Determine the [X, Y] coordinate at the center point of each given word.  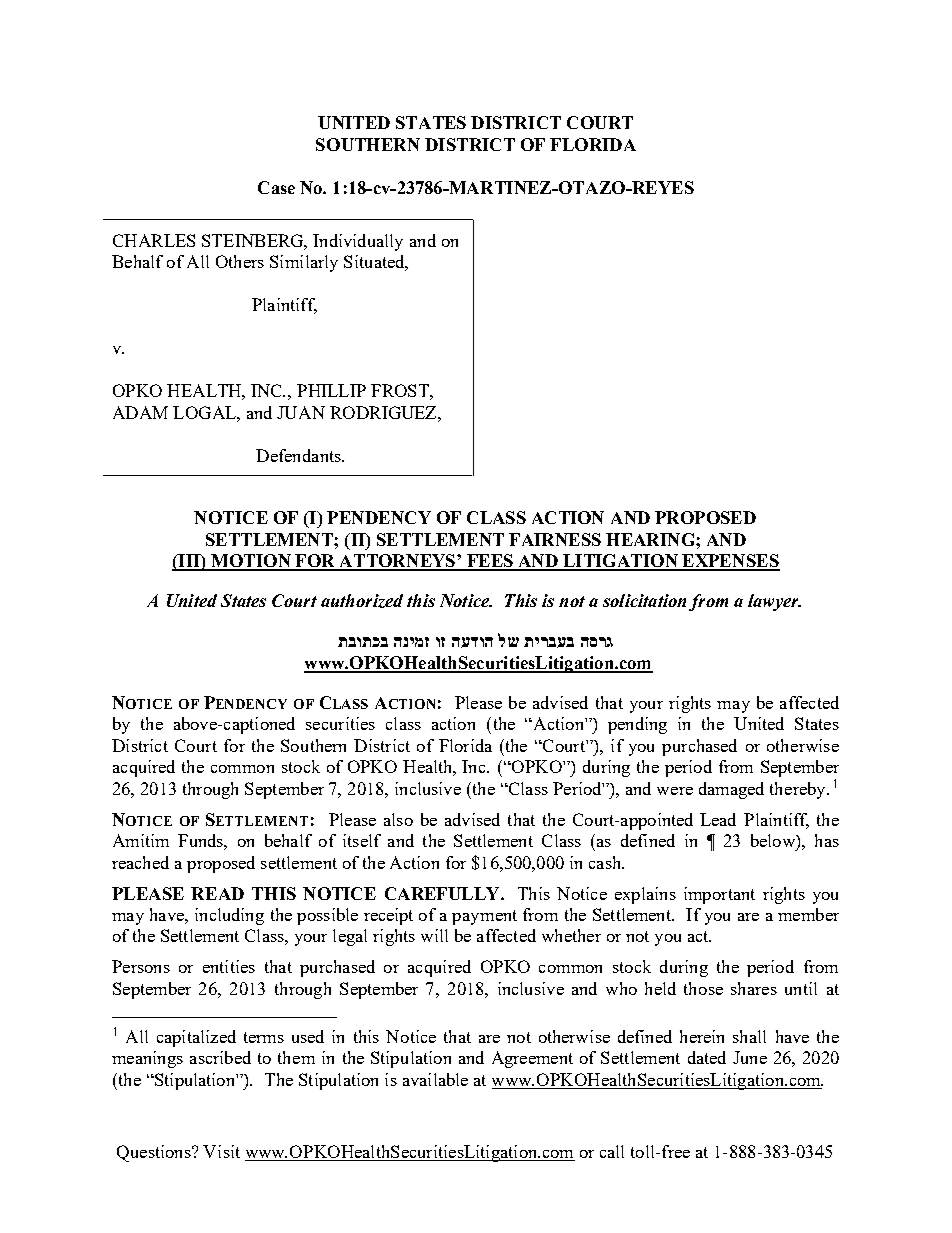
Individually [358, 242]
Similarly [304, 263]
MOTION [251, 562]
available [435, 1079]
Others [240, 261]
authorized [362, 601]
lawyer [774, 602]
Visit [221, 1151]
